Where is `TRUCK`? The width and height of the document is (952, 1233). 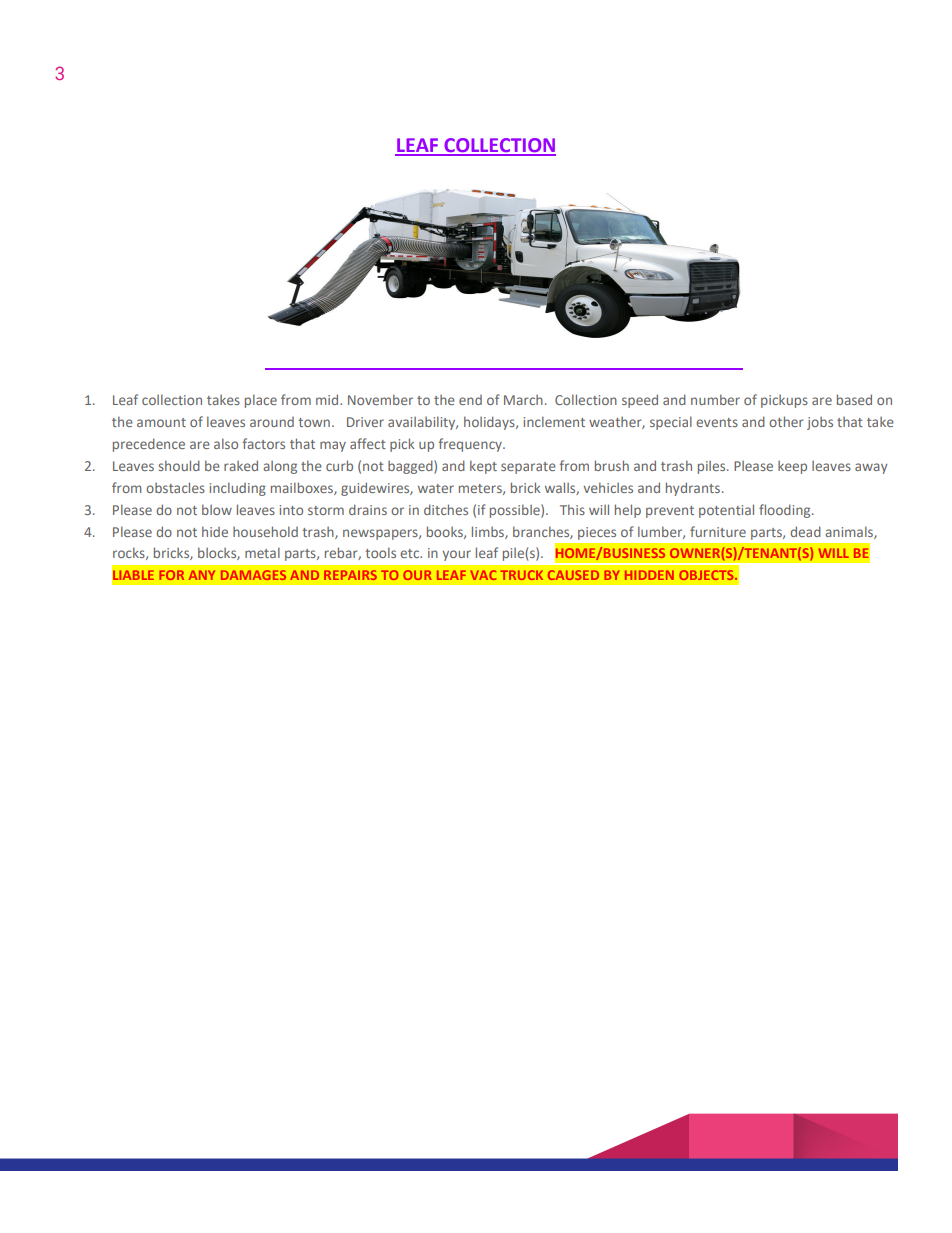 TRUCK is located at coordinates (522, 575).
